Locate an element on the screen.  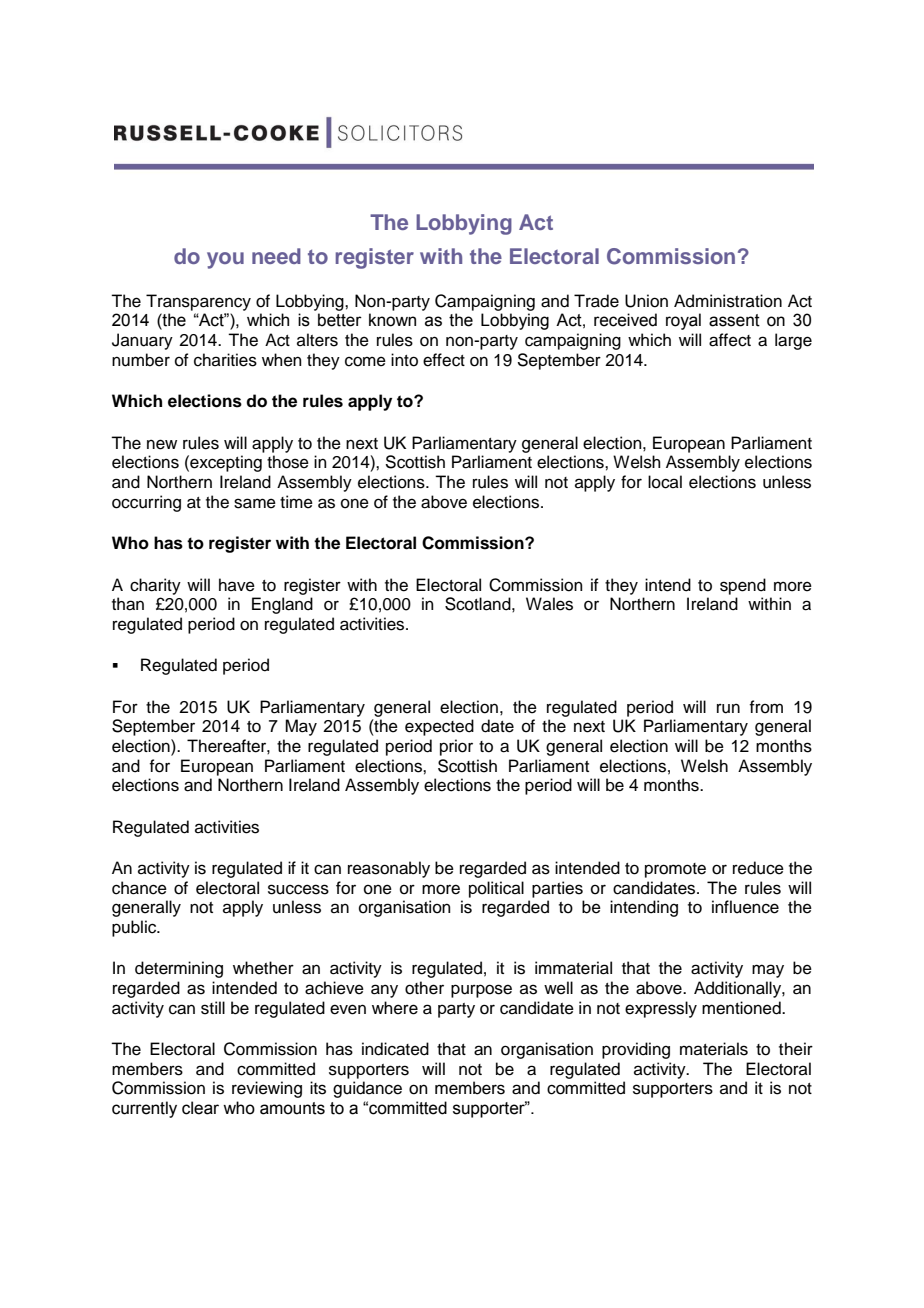
spend is located at coordinates (743, 586).
